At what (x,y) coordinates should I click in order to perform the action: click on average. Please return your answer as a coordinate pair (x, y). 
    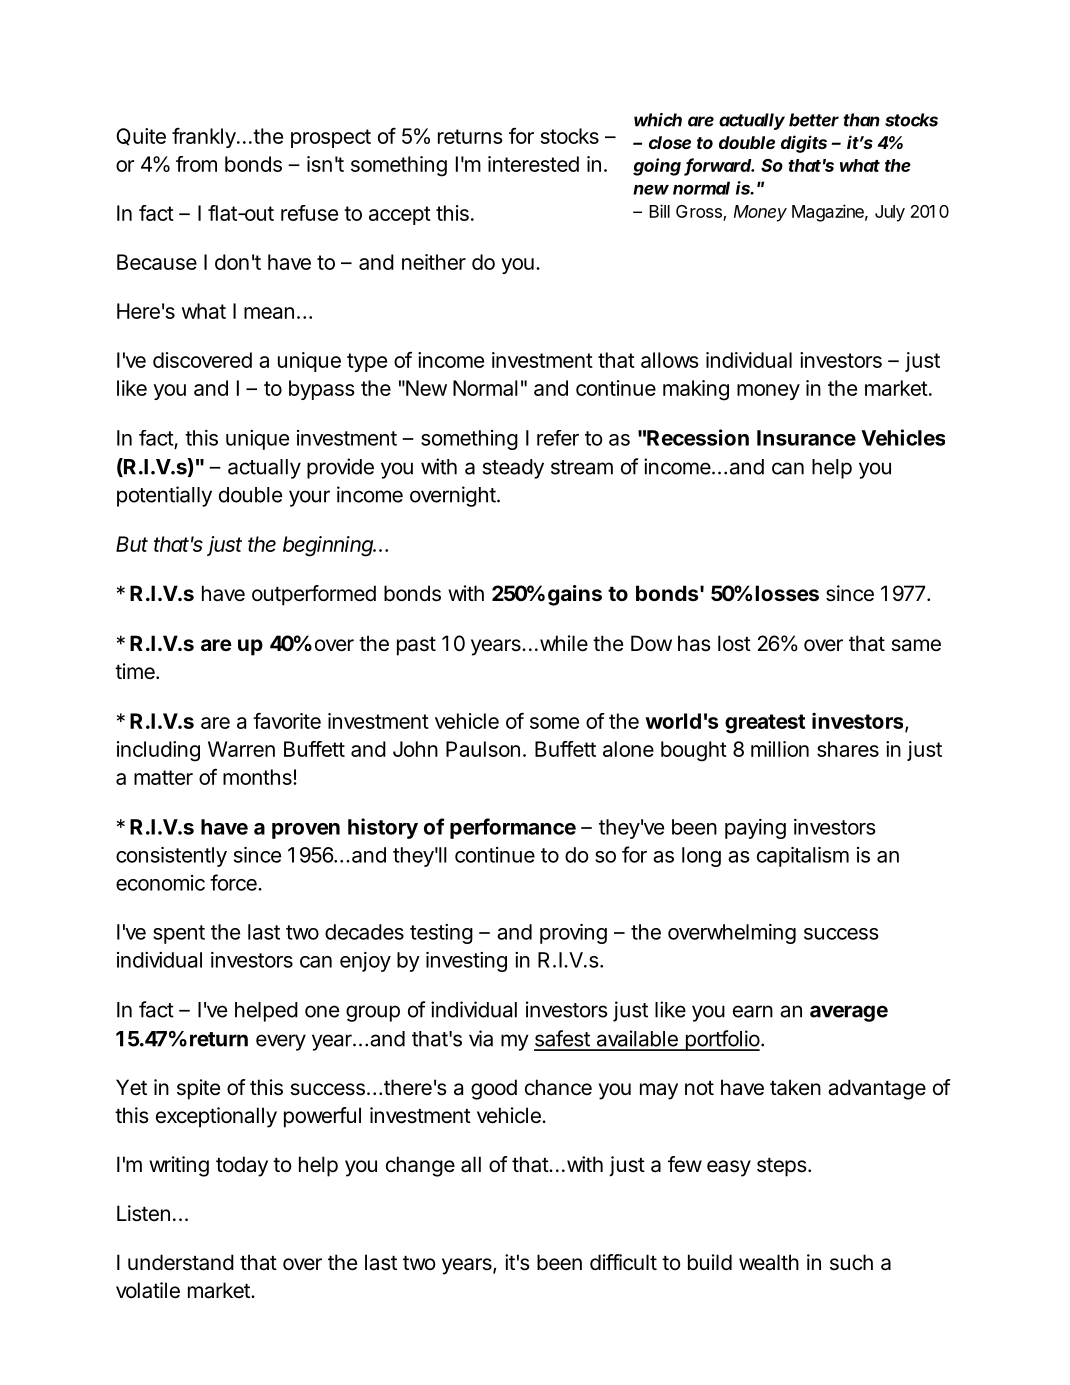
    Looking at the image, I should click on (849, 1013).
